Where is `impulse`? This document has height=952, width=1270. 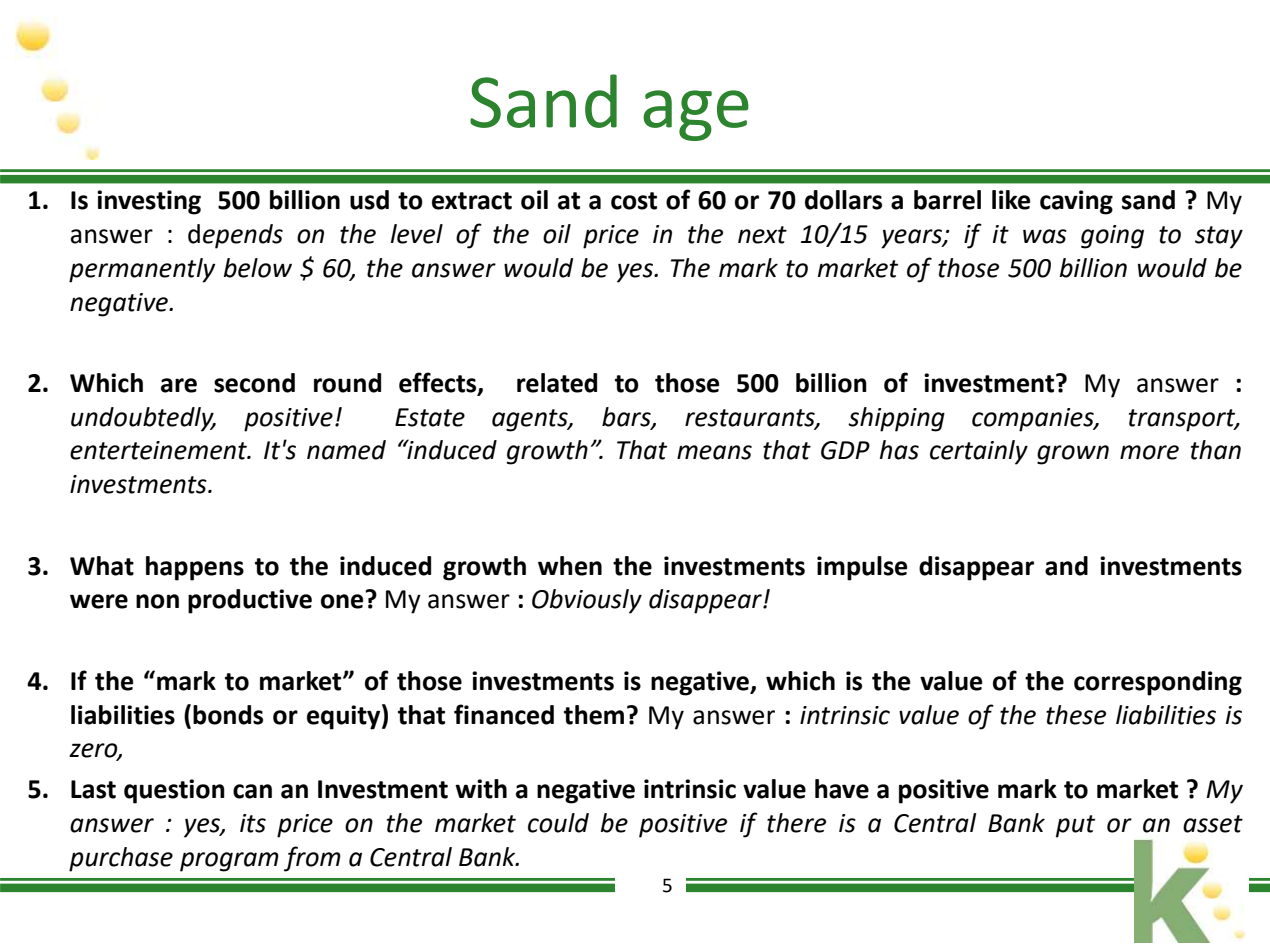
impulse is located at coordinates (862, 568).
